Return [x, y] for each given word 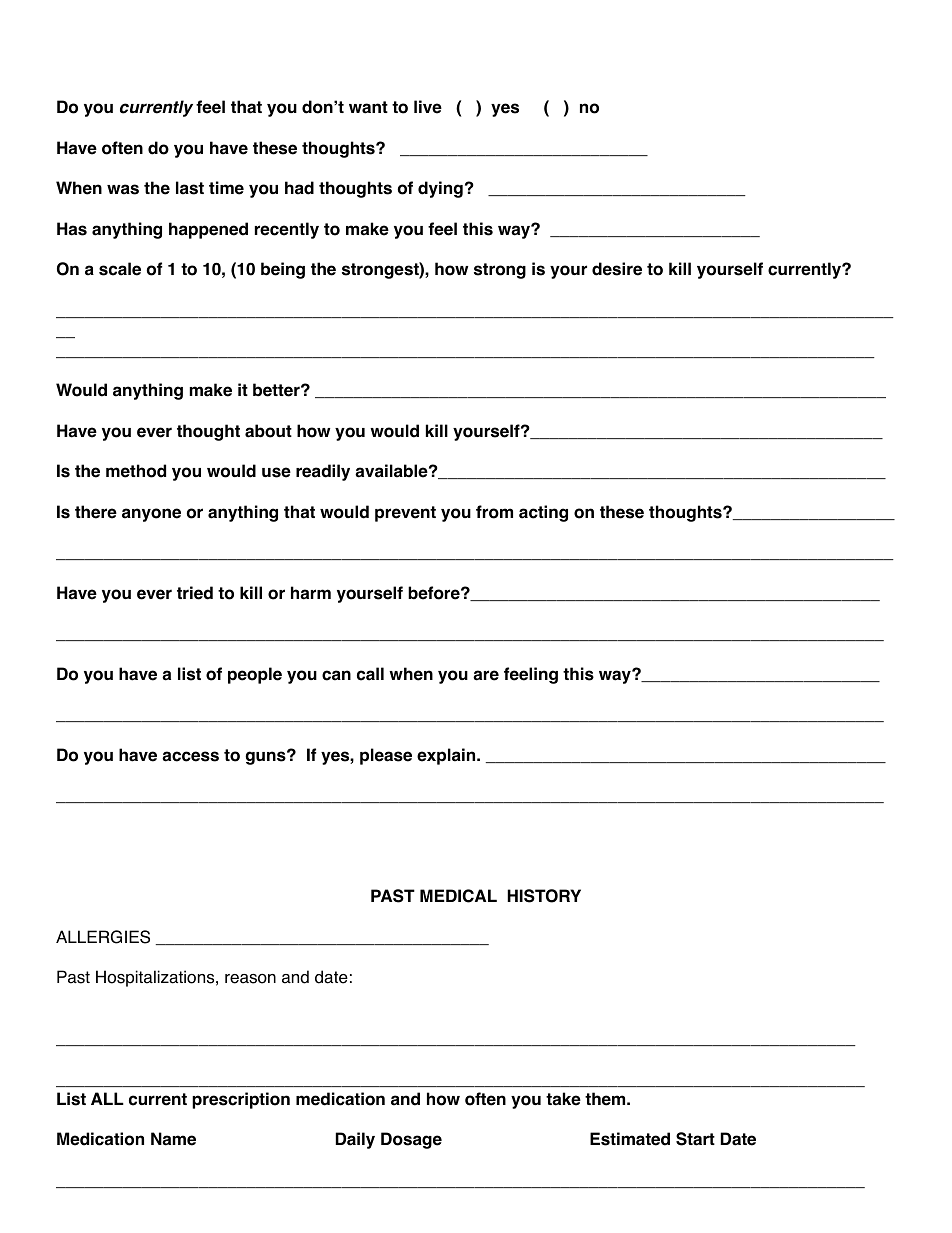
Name [173, 1139]
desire [617, 269]
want [368, 107]
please [386, 756]
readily [323, 472]
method [136, 471]
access [190, 756]
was [123, 189]
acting [543, 513]
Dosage [411, 1140]
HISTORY [544, 896]
